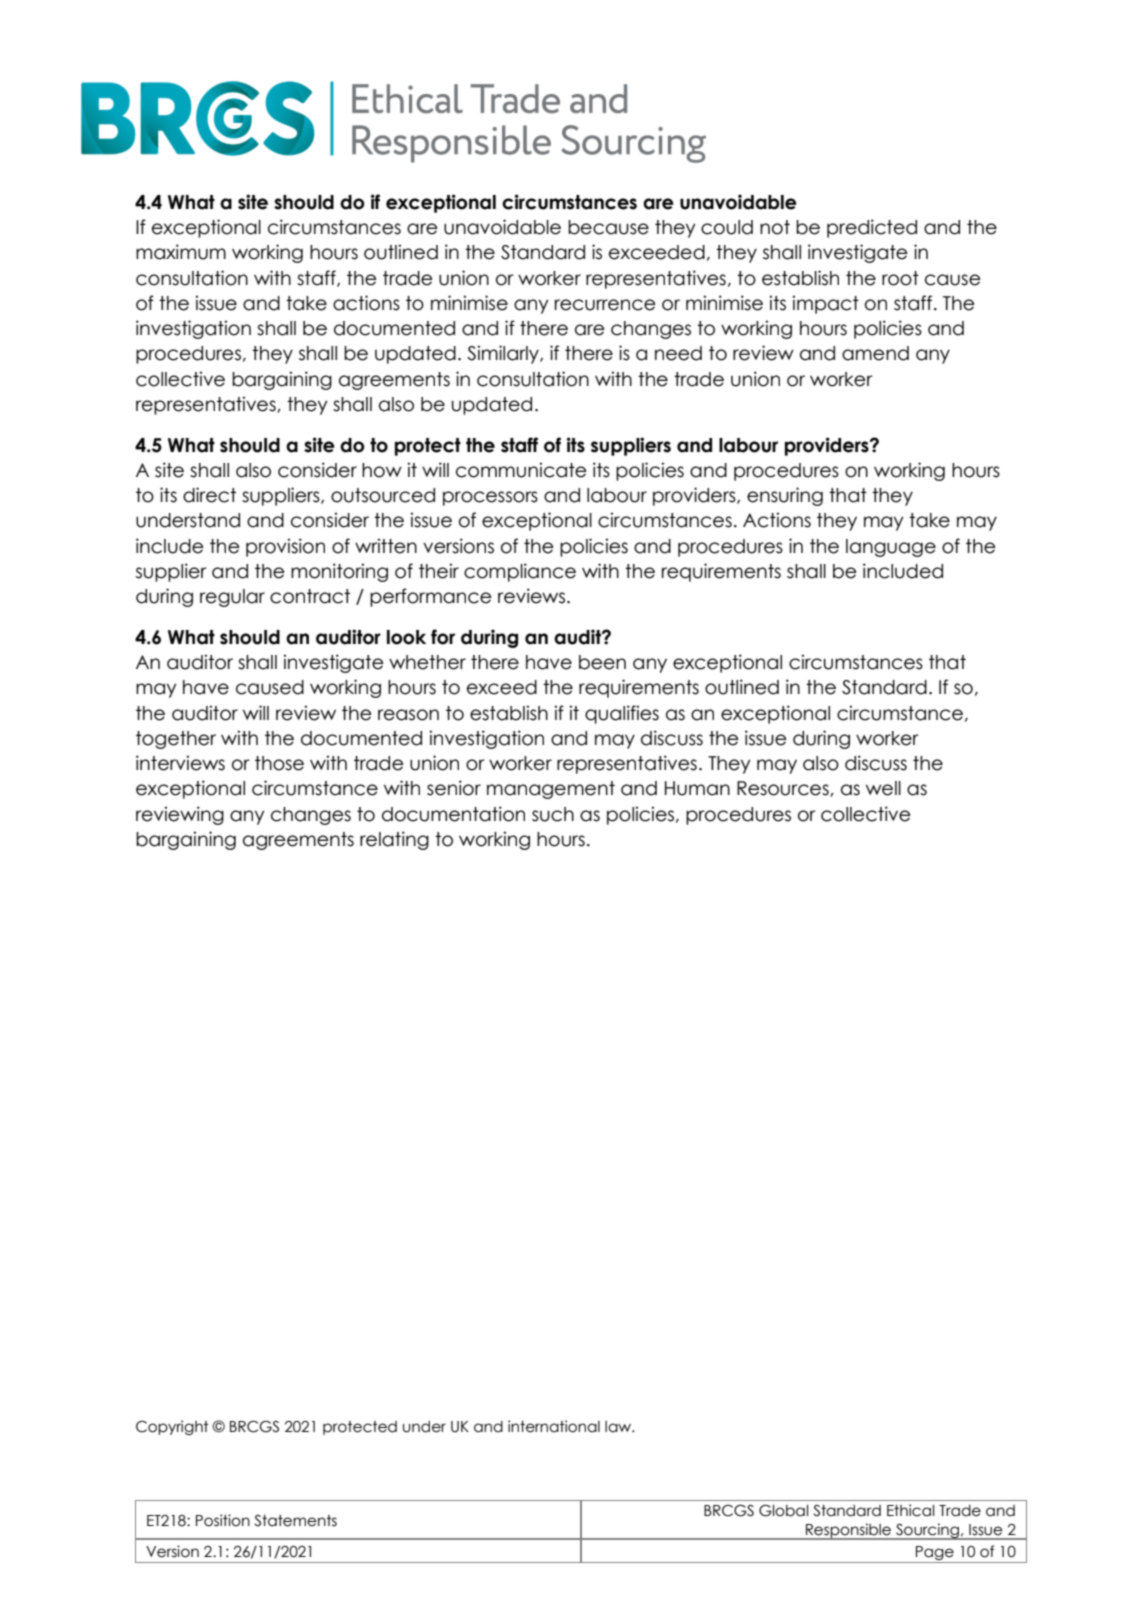  I want to click on Responsible, so click(849, 1531).
